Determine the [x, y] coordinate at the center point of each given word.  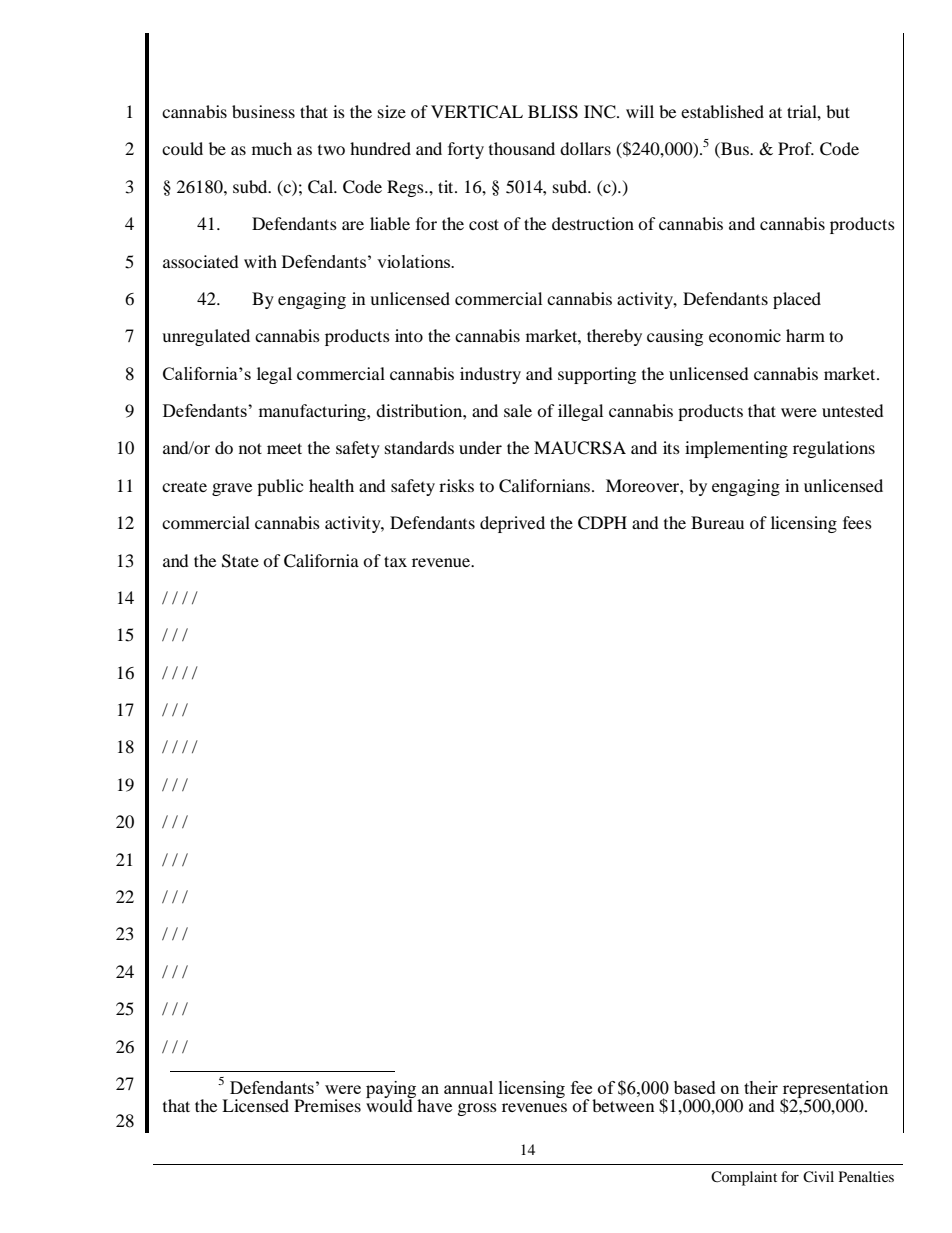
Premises [327, 1105]
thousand [522, 148]
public [280, 487]
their [761, 1087]
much [272, 148]
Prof [796, 148]
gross [477, 1109]
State [240, 561]
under [480, 447]
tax [395, 561]
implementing [736, 449]
